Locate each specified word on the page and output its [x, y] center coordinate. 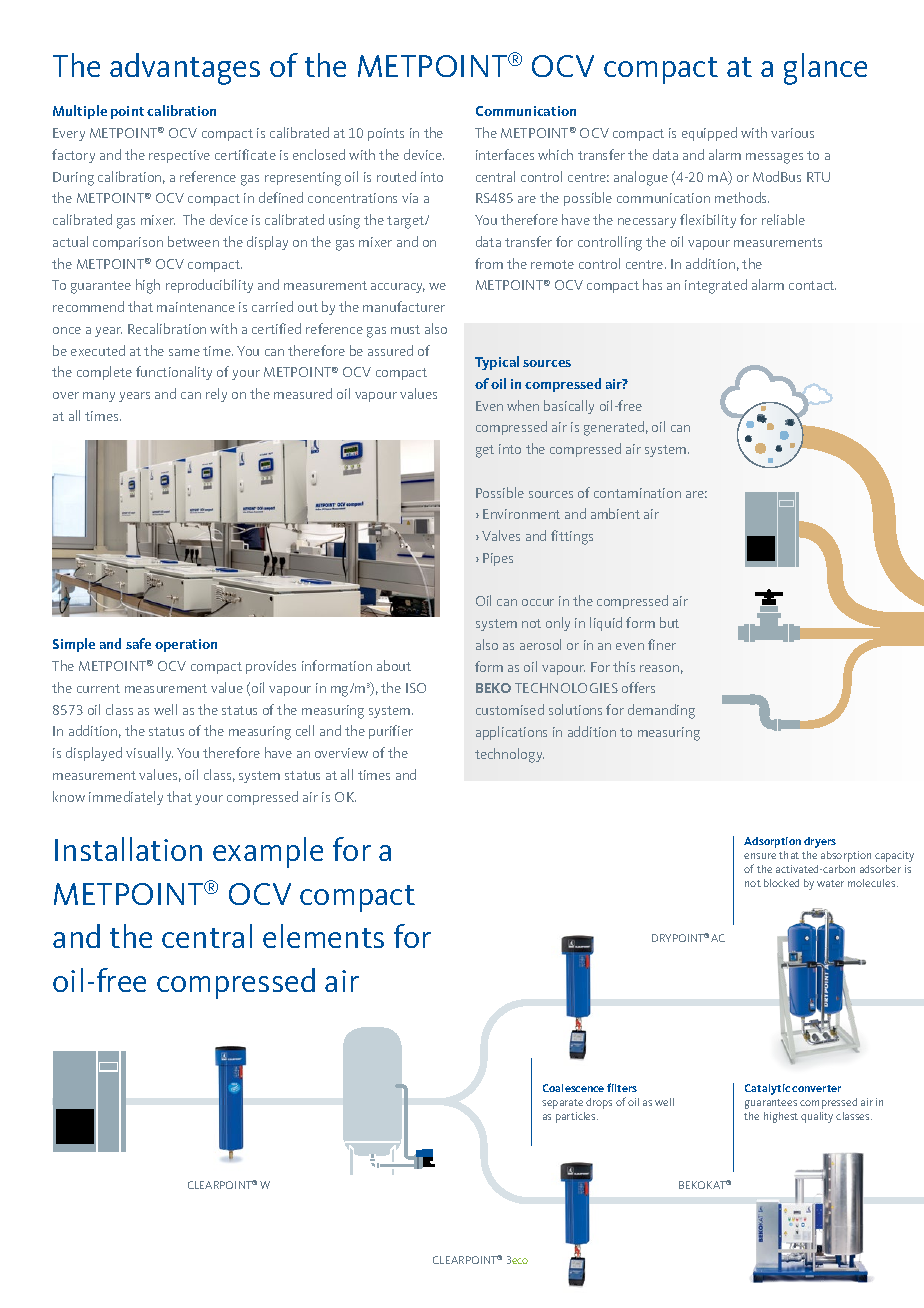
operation [186, 645]
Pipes [498, 559]
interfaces [505, 154]
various [792, 133]
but [669, 622]
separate [562, 1104]
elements [323, 936]
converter [816, 1088]
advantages [185, 69]
